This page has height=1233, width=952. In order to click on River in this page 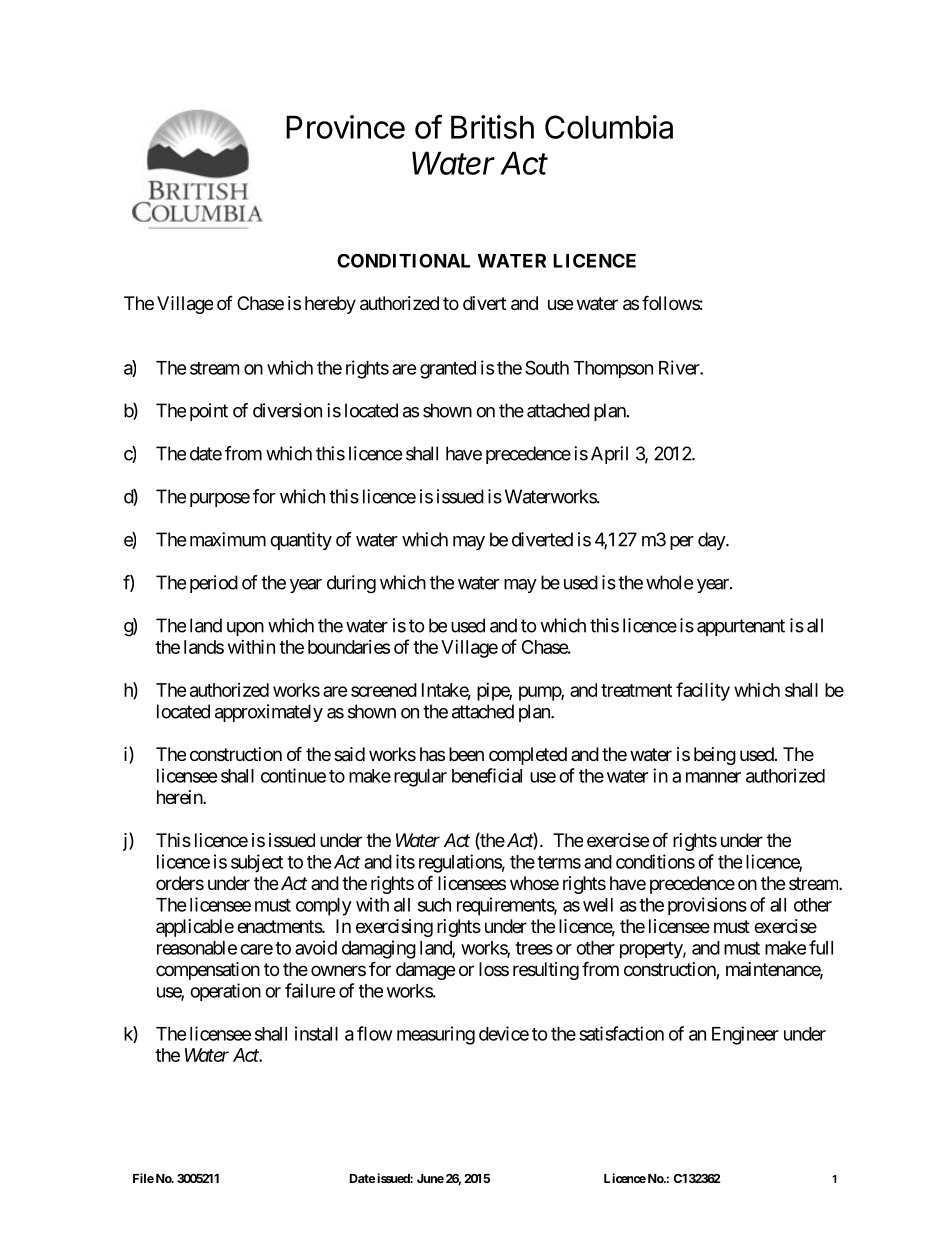, I will do `click(680, 367)`.
